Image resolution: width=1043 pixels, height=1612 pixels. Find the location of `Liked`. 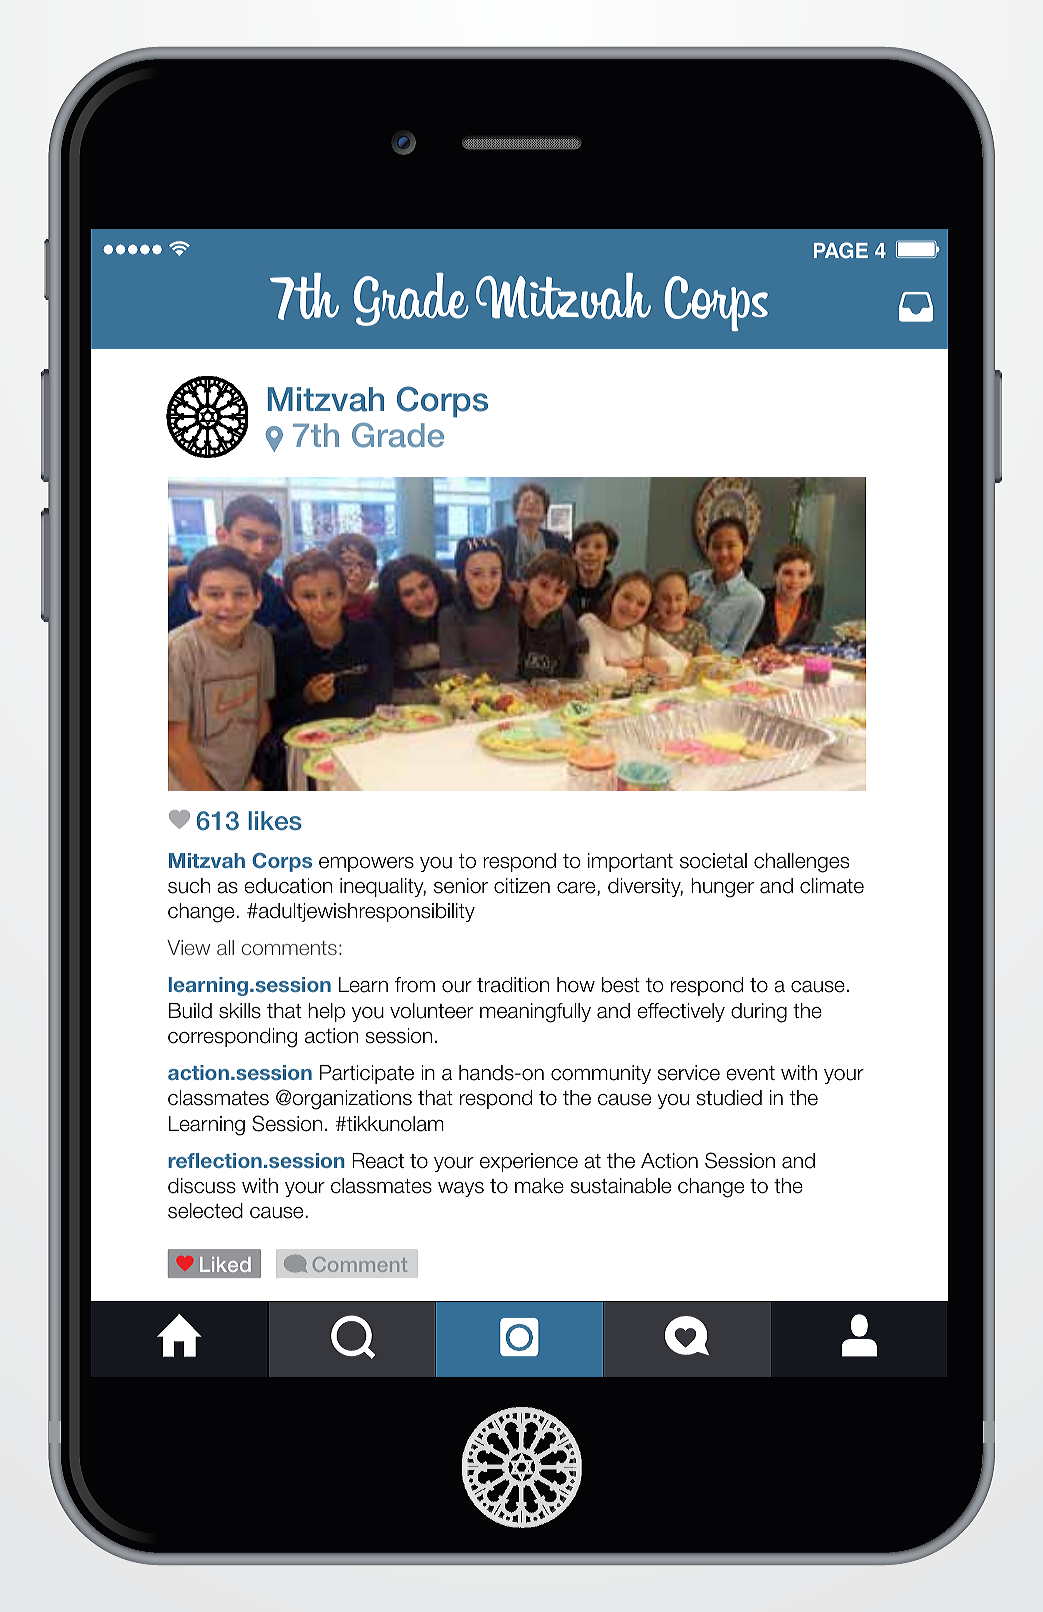

Liked is located at coordinates (225, 1264).
